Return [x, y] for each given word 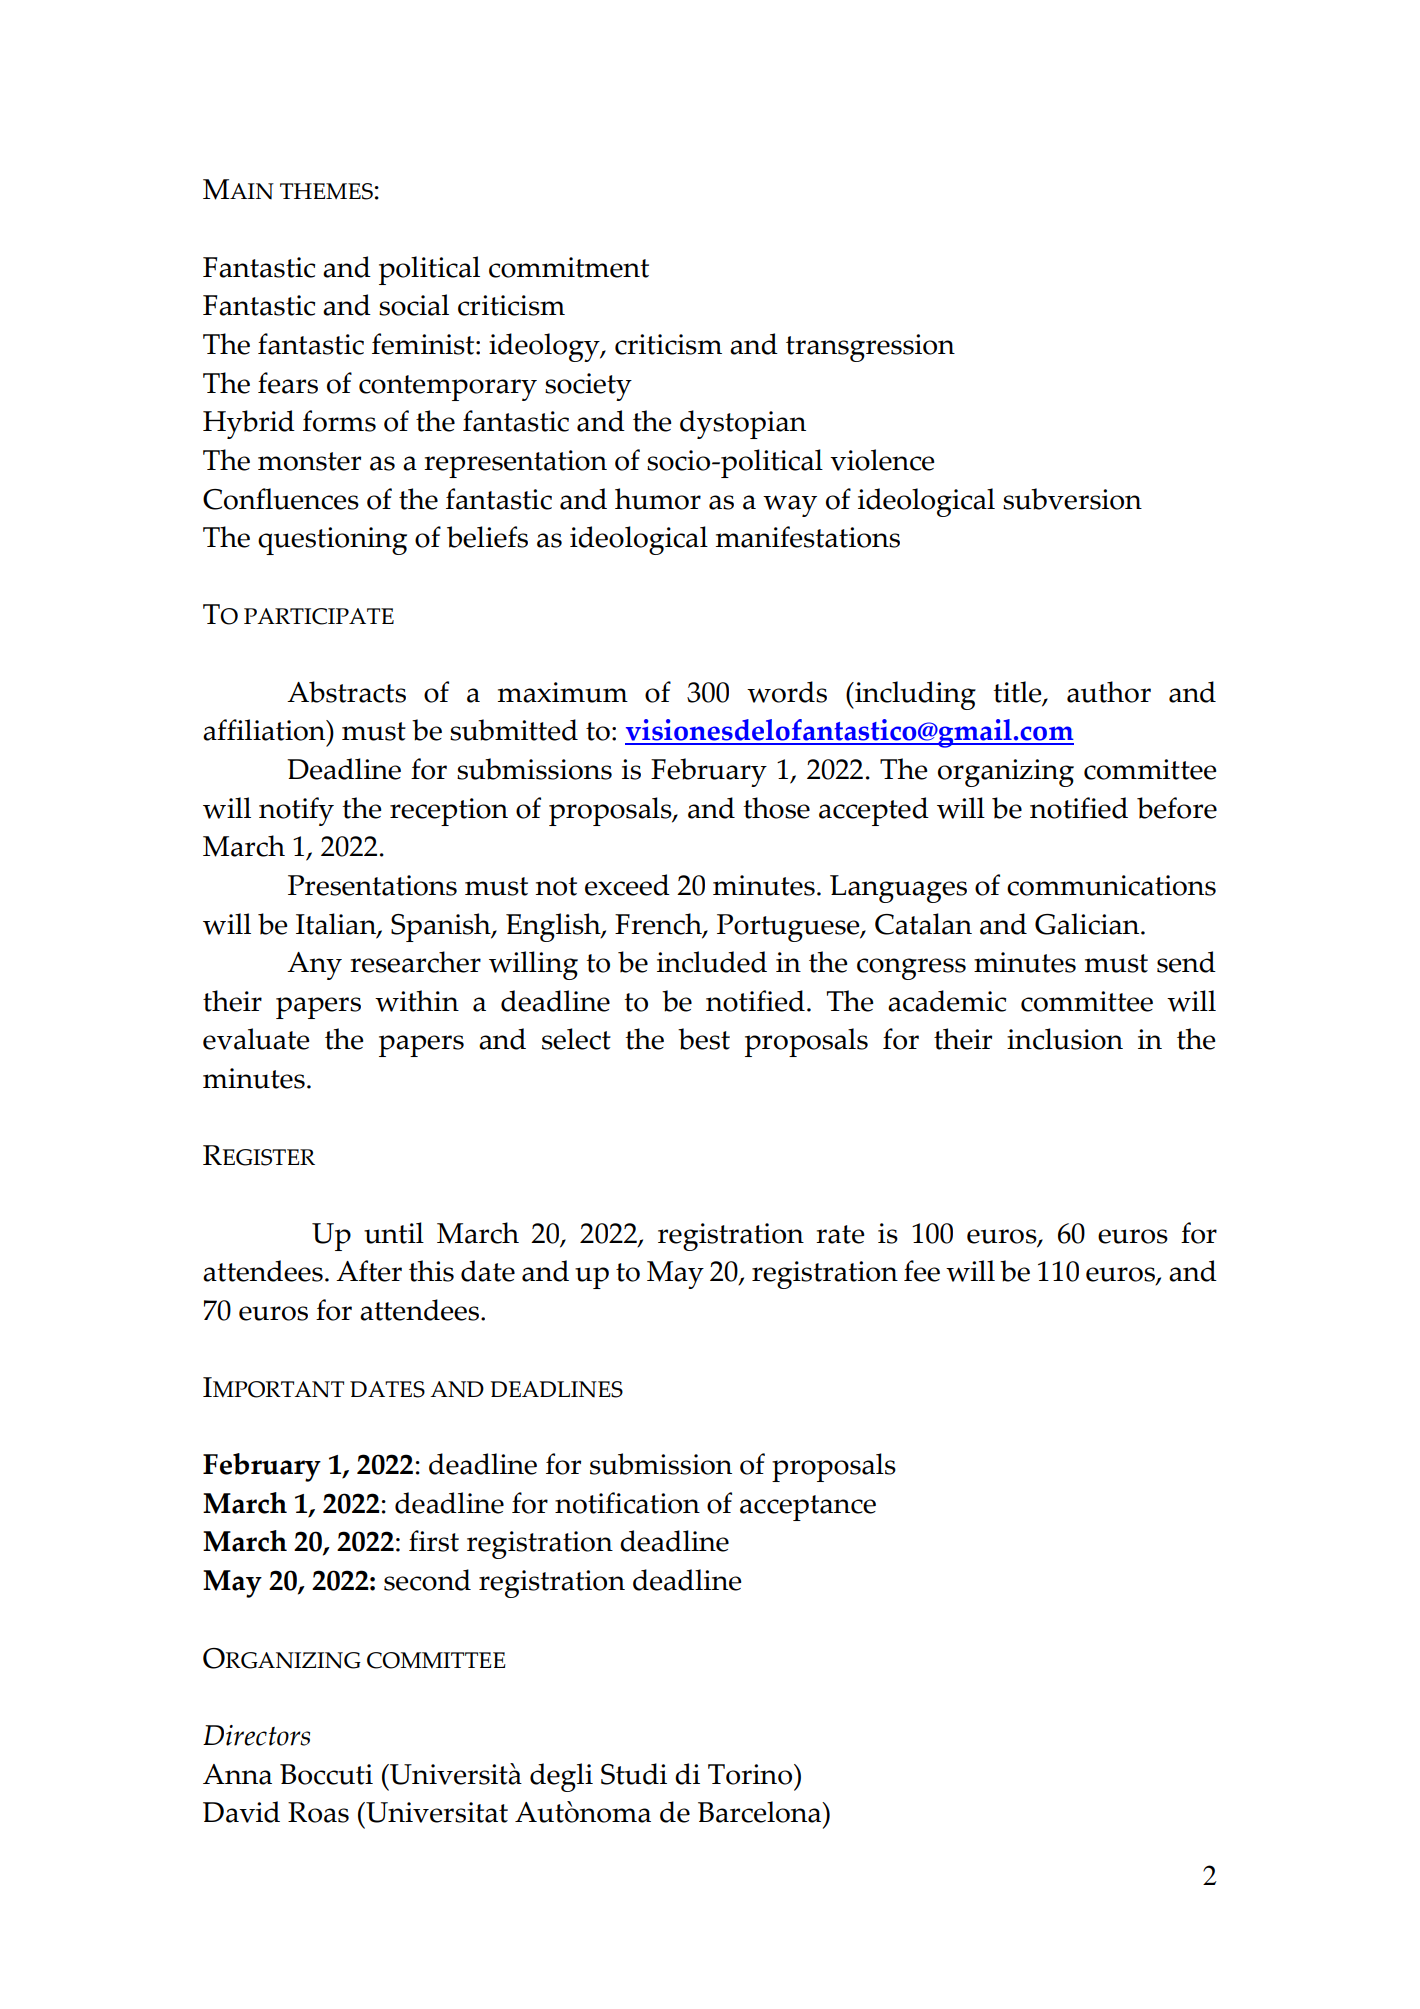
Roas [318, 1812]
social [414, 305]
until [394, 1233]
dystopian [743, 424]
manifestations [808, 537]
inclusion [1065, 1039]
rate [840, 1234]
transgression [870, 348]
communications [1111, 885]
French [659, 925]
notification [627, 1503]
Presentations [372, 885]
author [1109, 692]
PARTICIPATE [319, 616]
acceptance [808, 1508]
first [434, 1541]
